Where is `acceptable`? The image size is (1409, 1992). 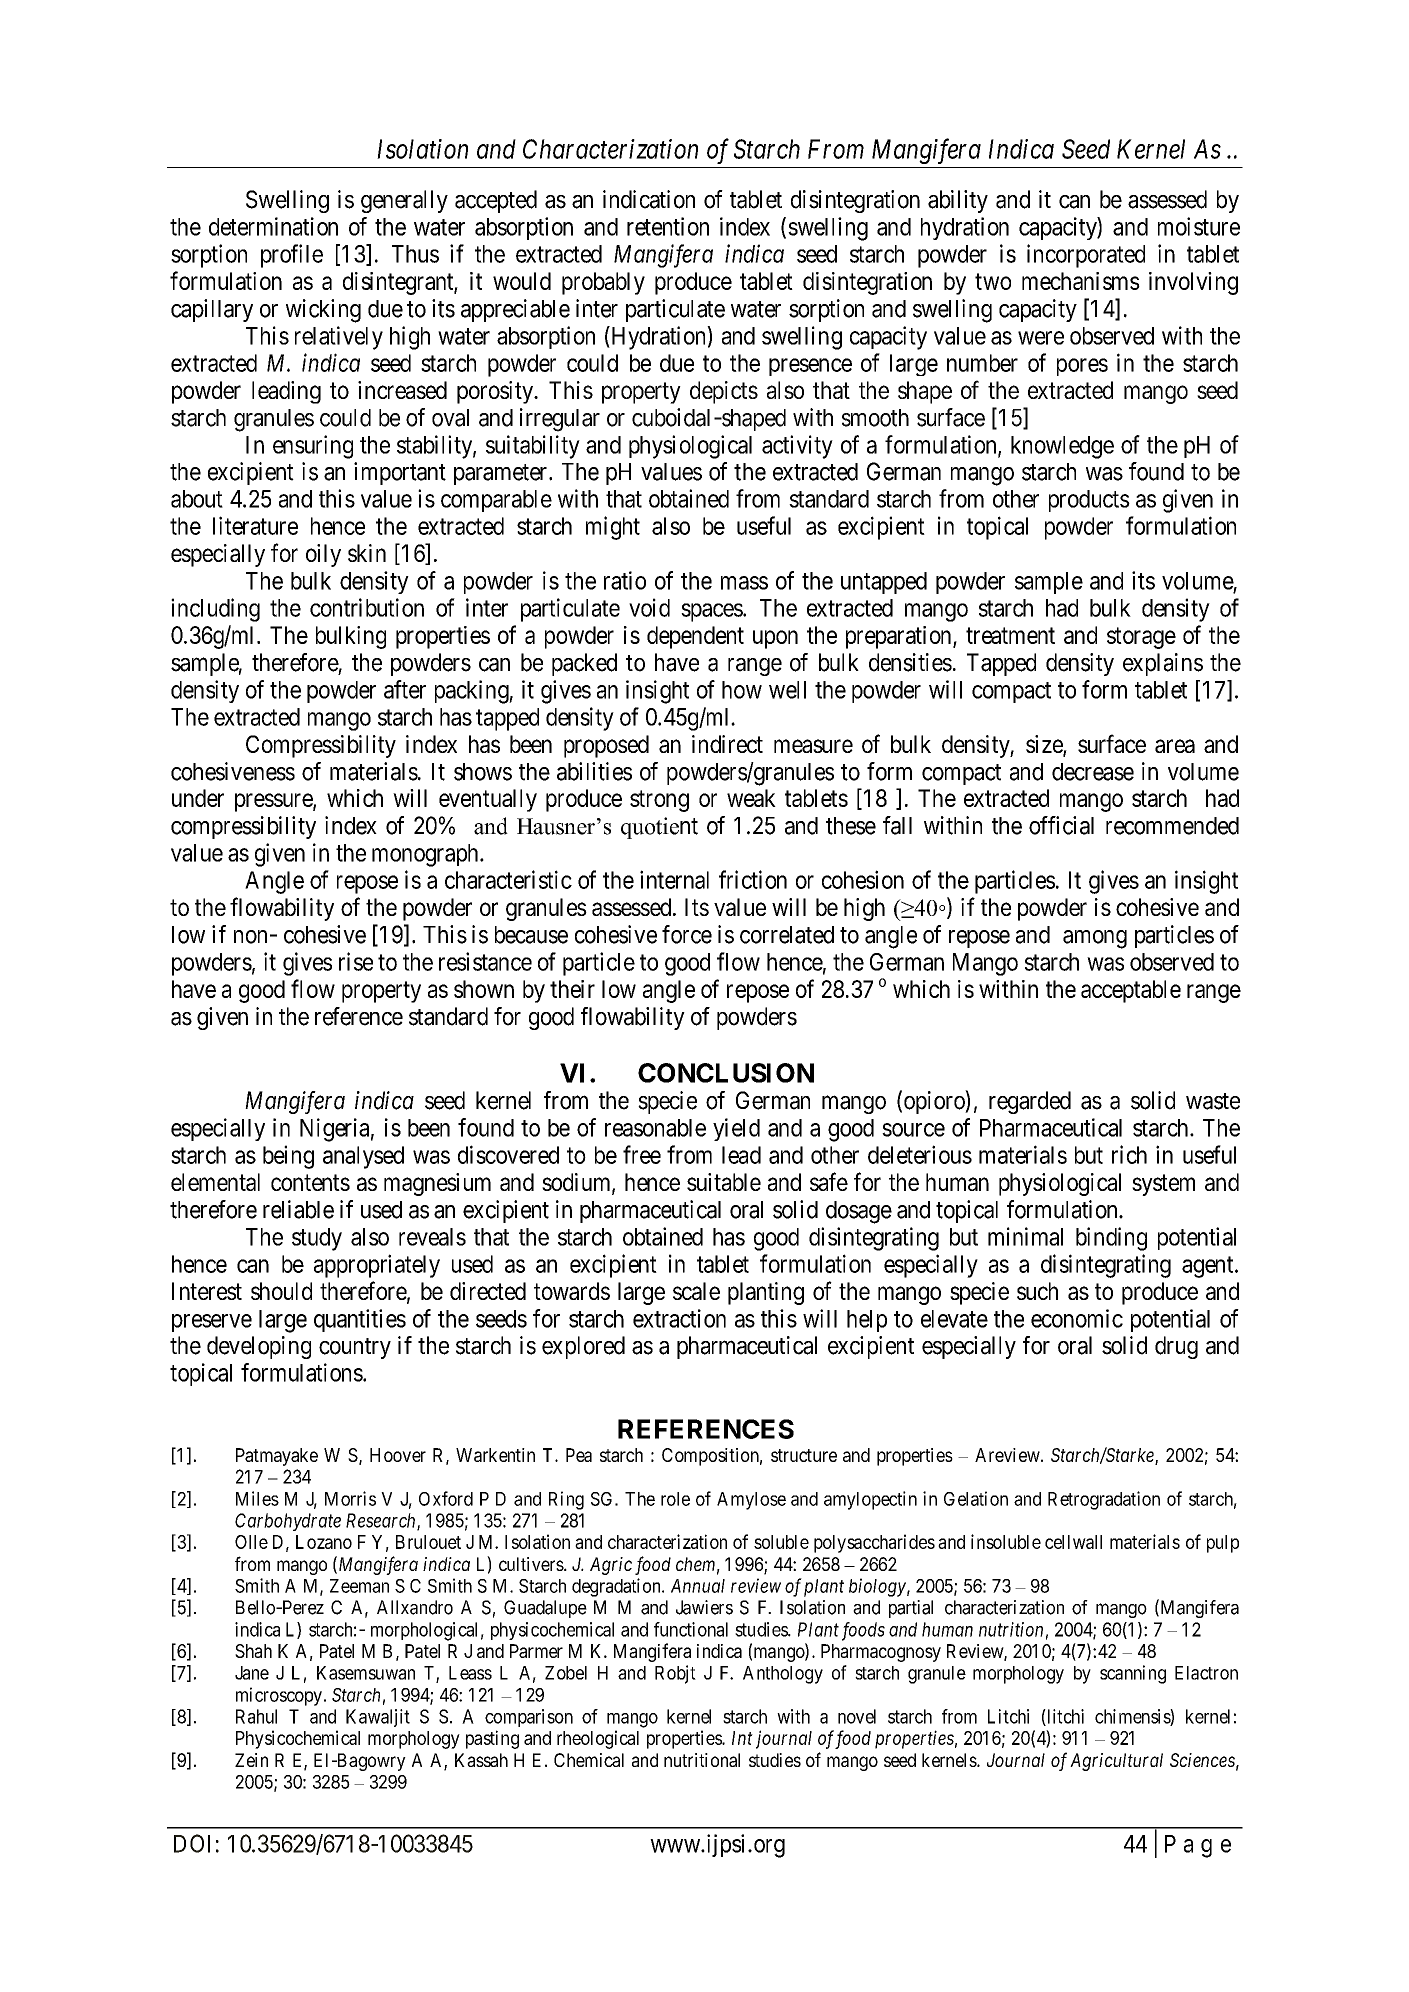
acceptable is located at coordinates (1131, 991).
